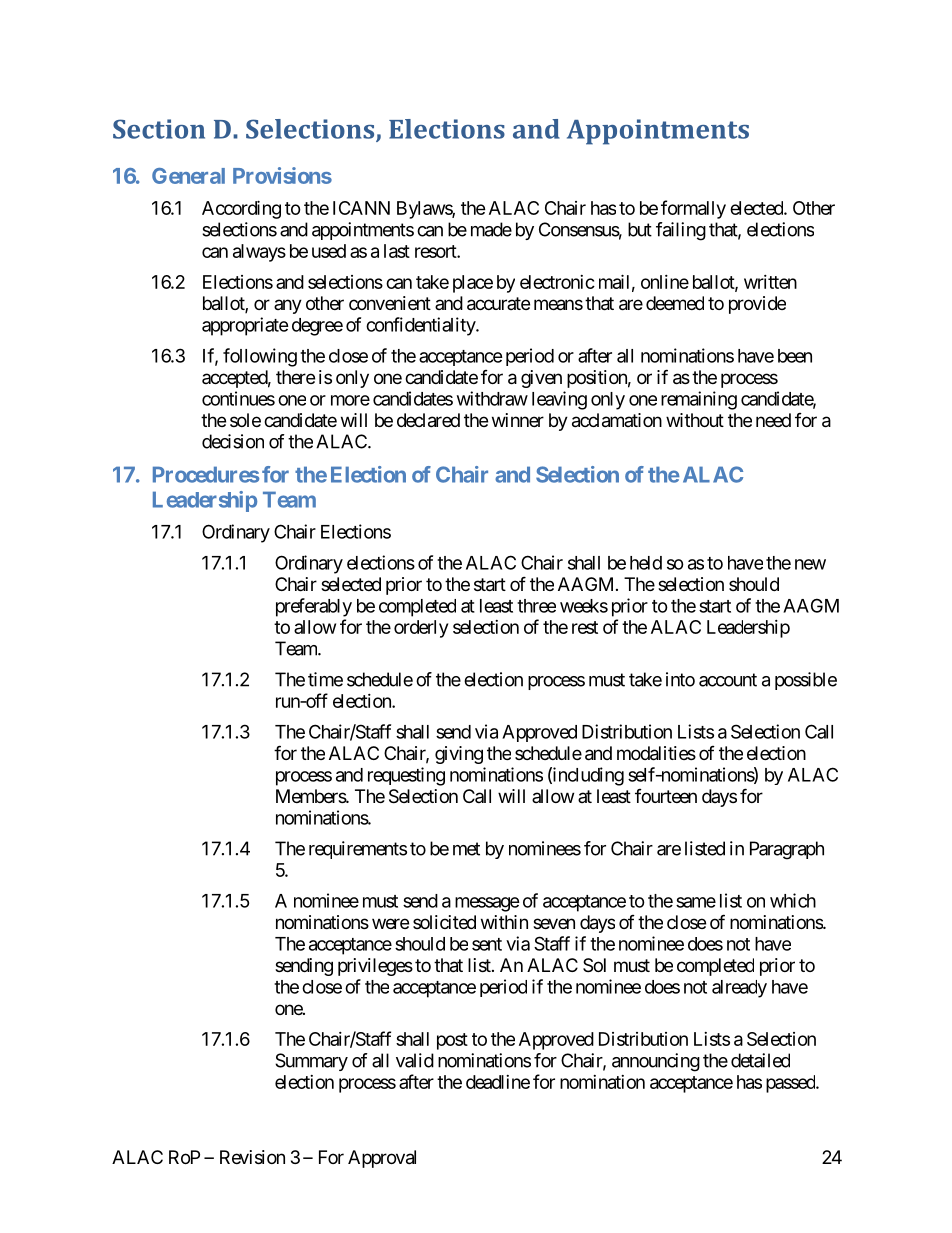 This image has height=1233, width=952. Describe the element at coordinates (233, 441) in the image. I see `decision` at that location.
